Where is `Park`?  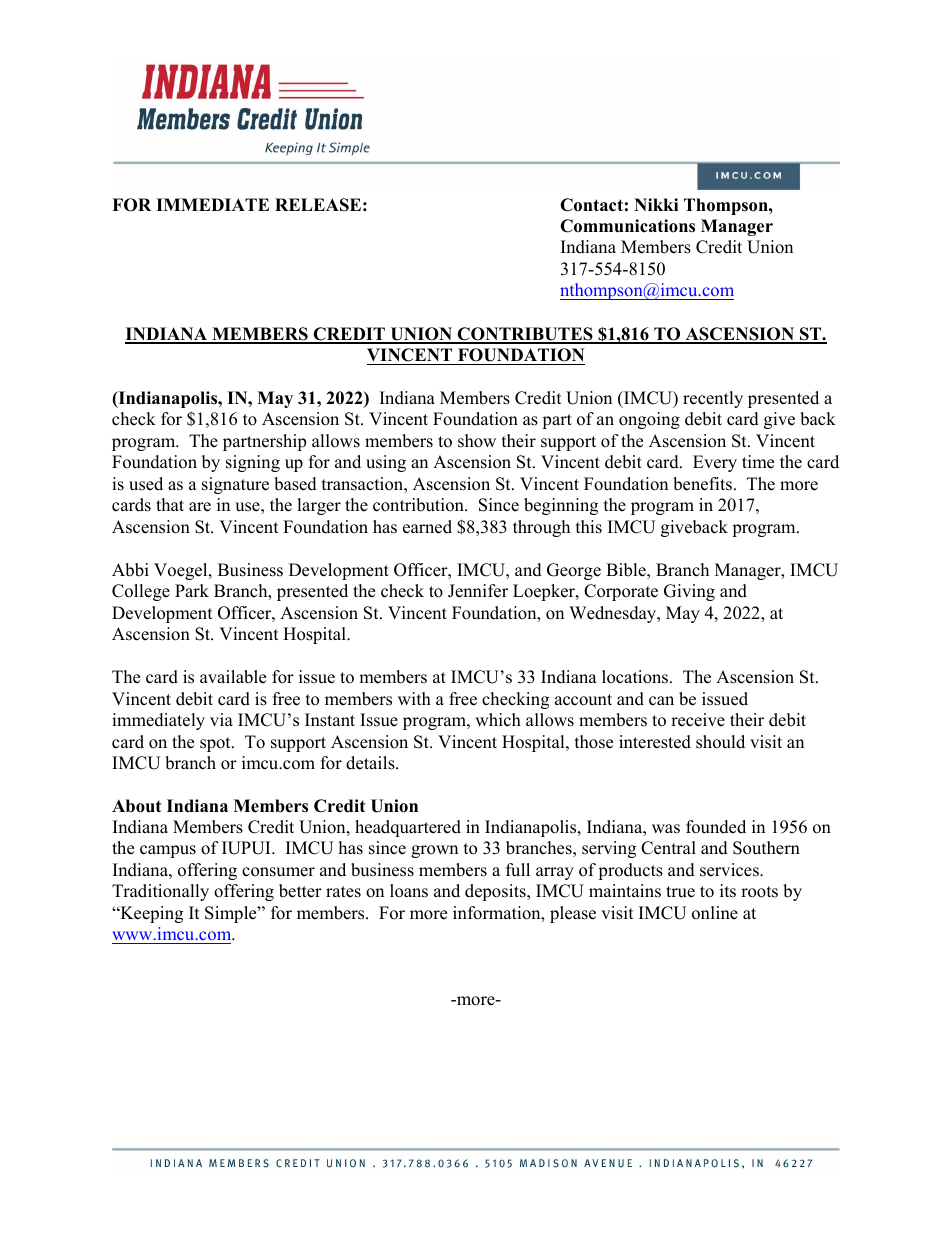
Park is located at coordinates (192, 590).
